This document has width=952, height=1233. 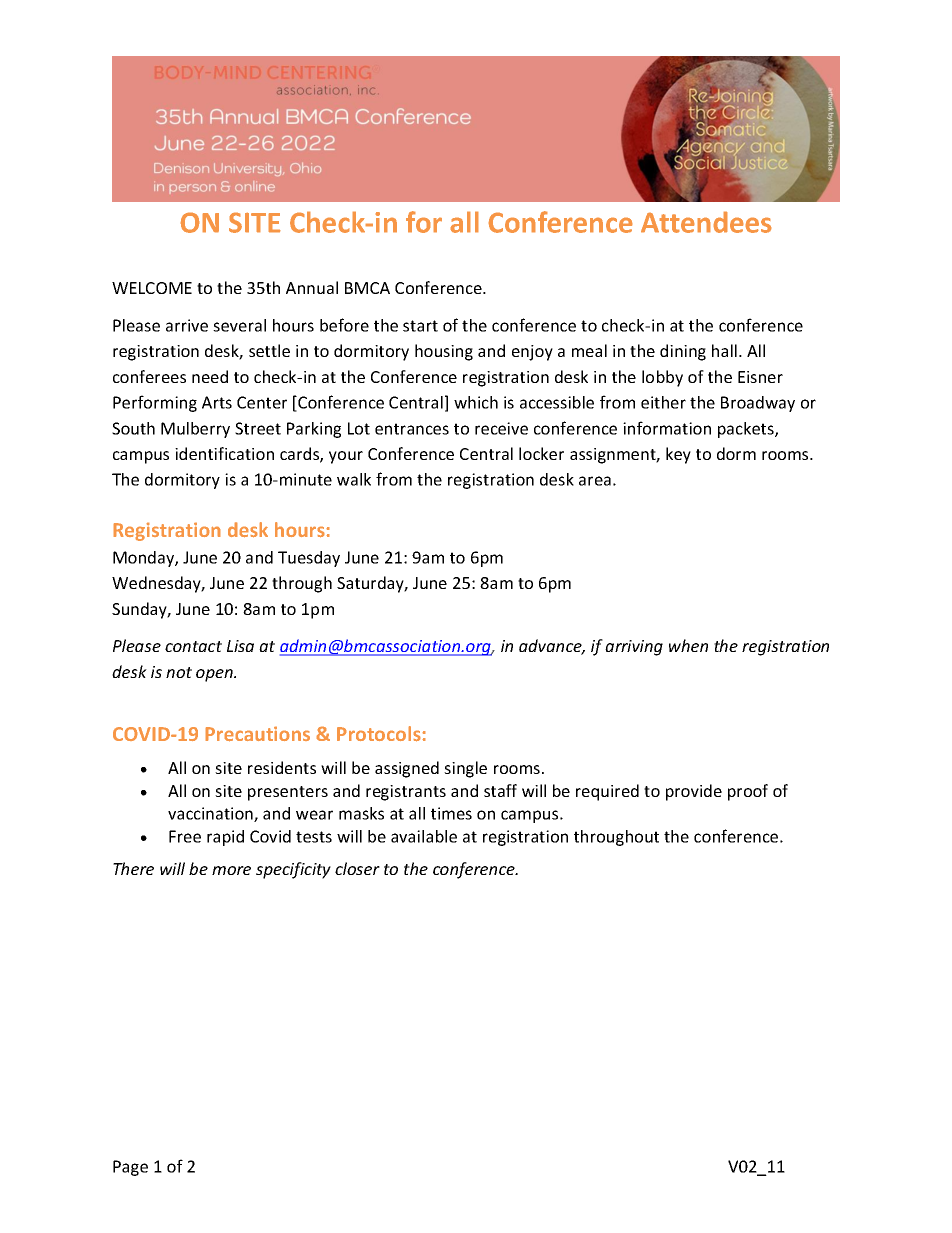 What do you see at coordinates (748, 792) in the document?
I see `proof` at bounding box center [748, 792].
